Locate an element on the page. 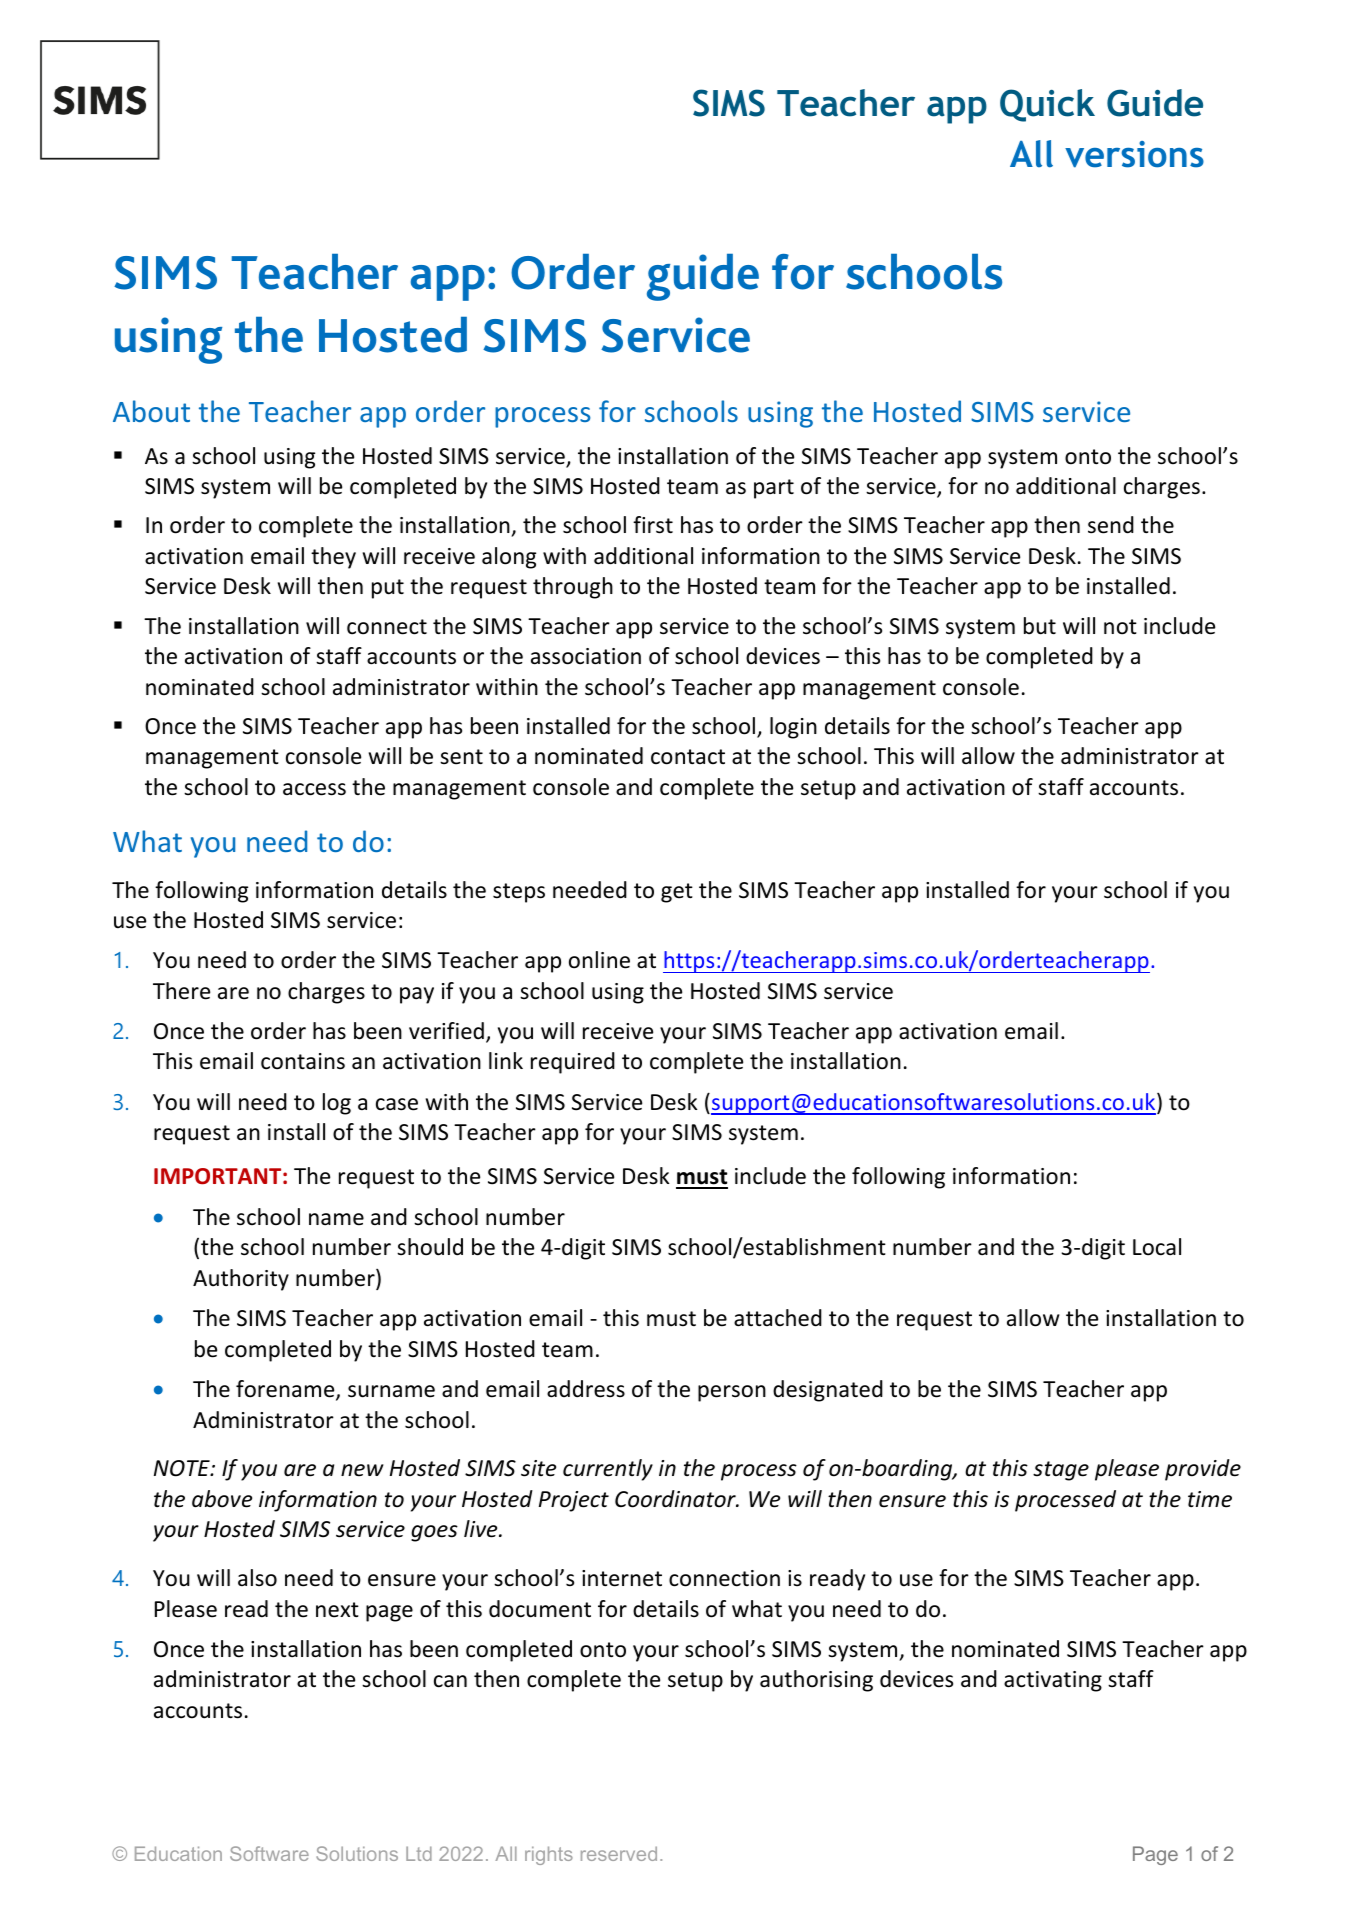  About is located at coordinates (151, 411).
